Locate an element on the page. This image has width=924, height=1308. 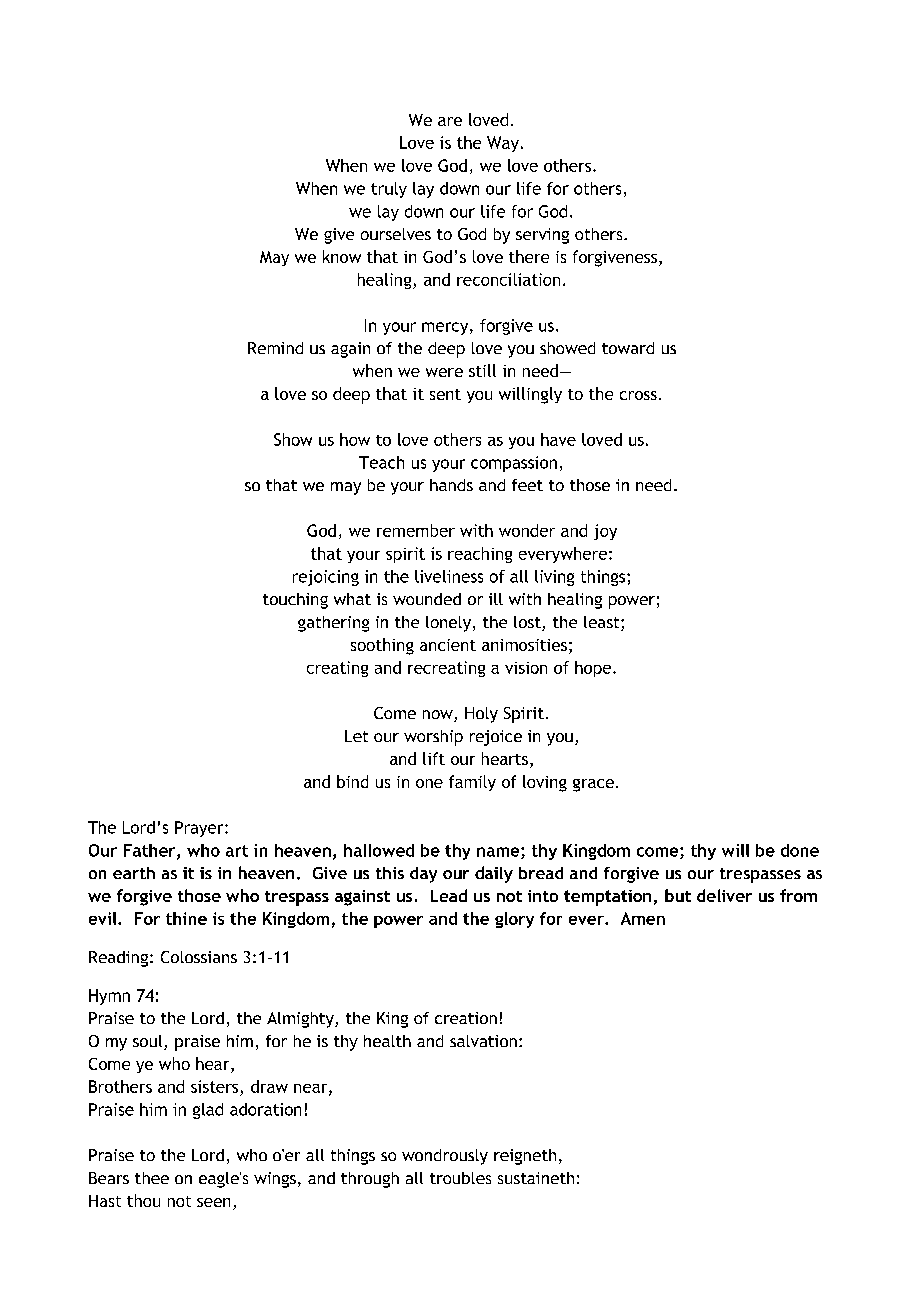
wondrously is located at coordinates (445, 1157).
